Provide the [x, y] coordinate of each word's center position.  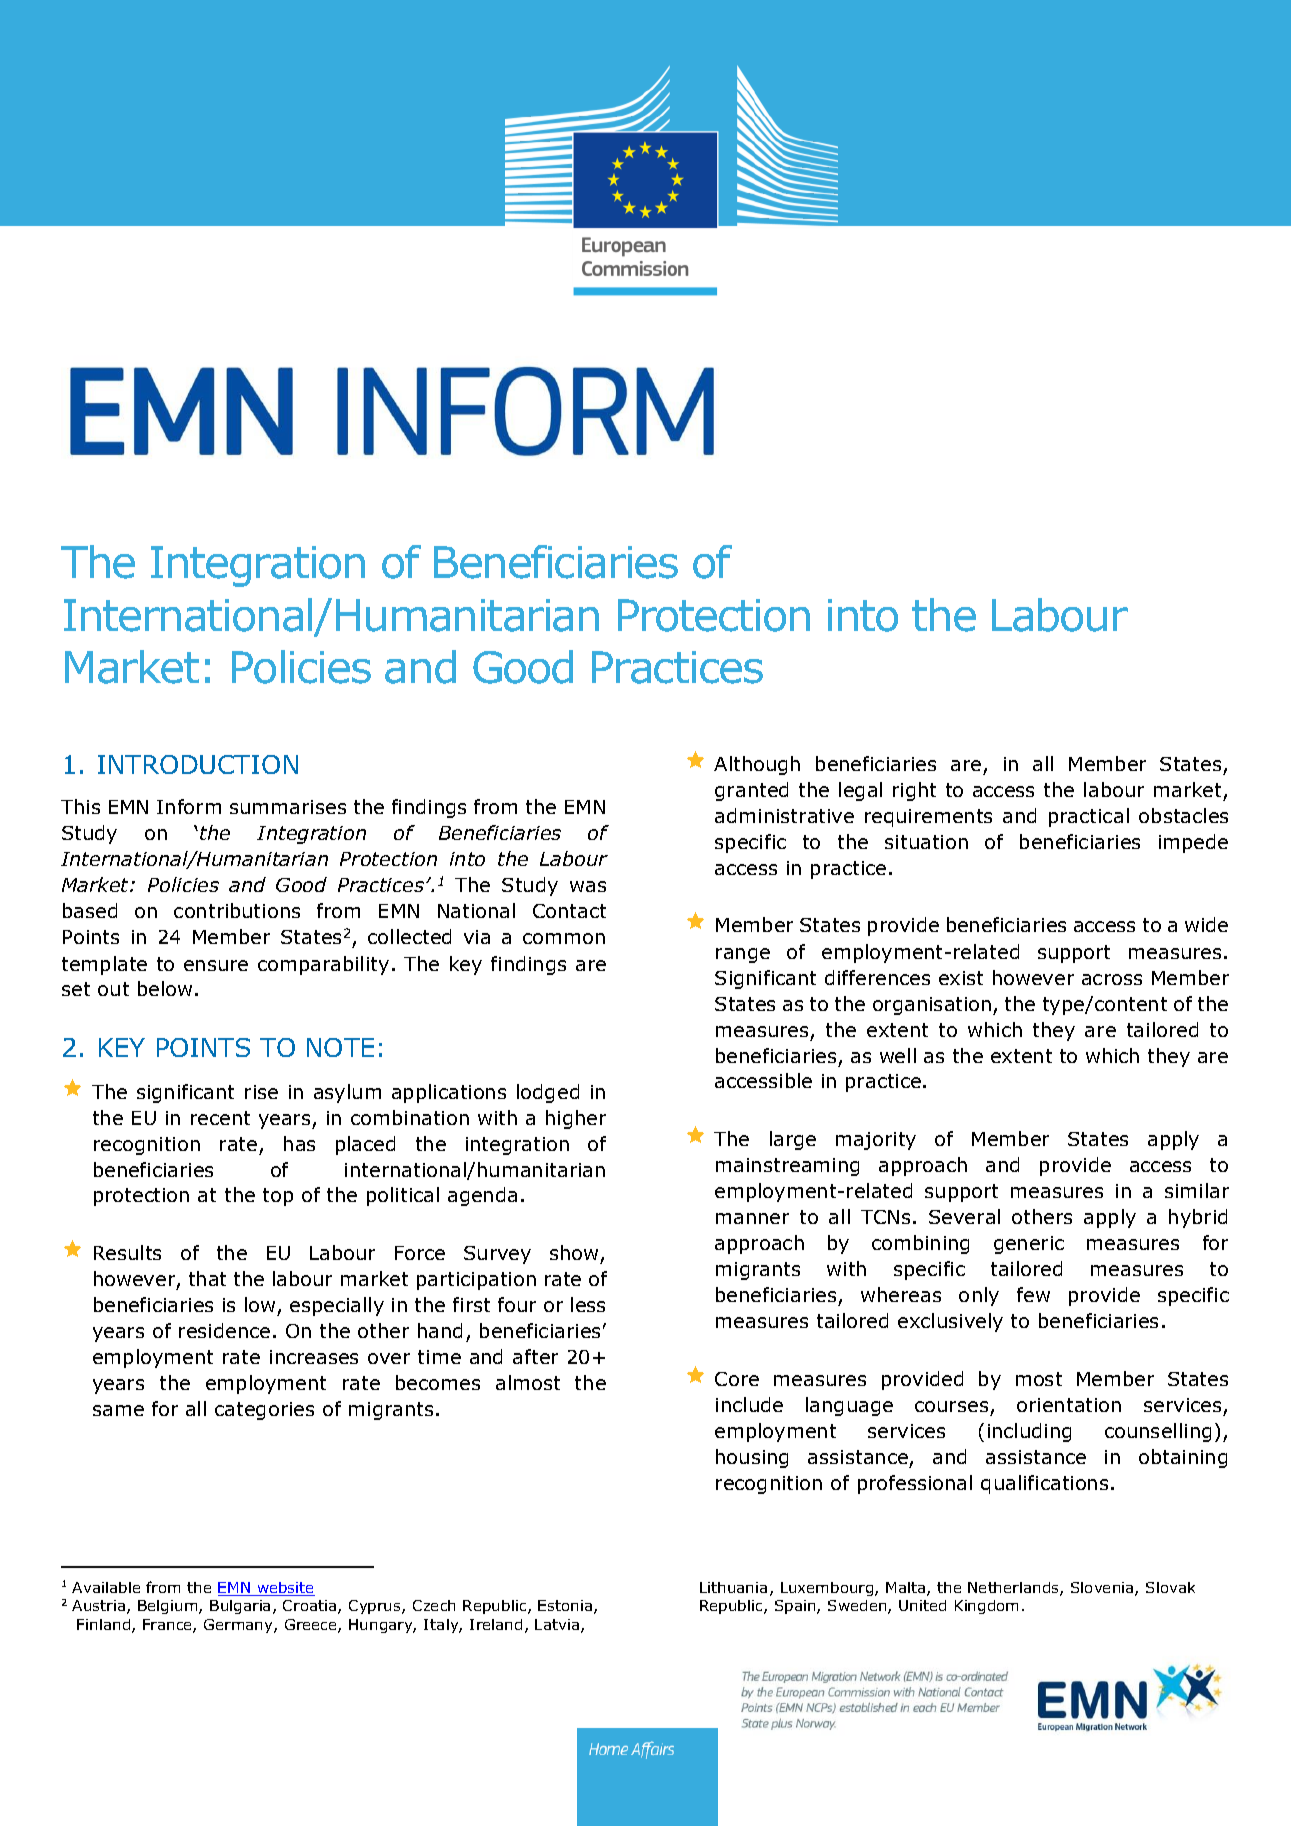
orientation [1069, 1405]
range [743, 955]
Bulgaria [240, 1607]
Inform [189, 806]
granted [751, 791]
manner [752, 1218]
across [1112, 979]
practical [1089, 817]
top [278, 1197]
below [165, 988]
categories [264, 1411]
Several [964, 1216]
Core [737, 1379]
